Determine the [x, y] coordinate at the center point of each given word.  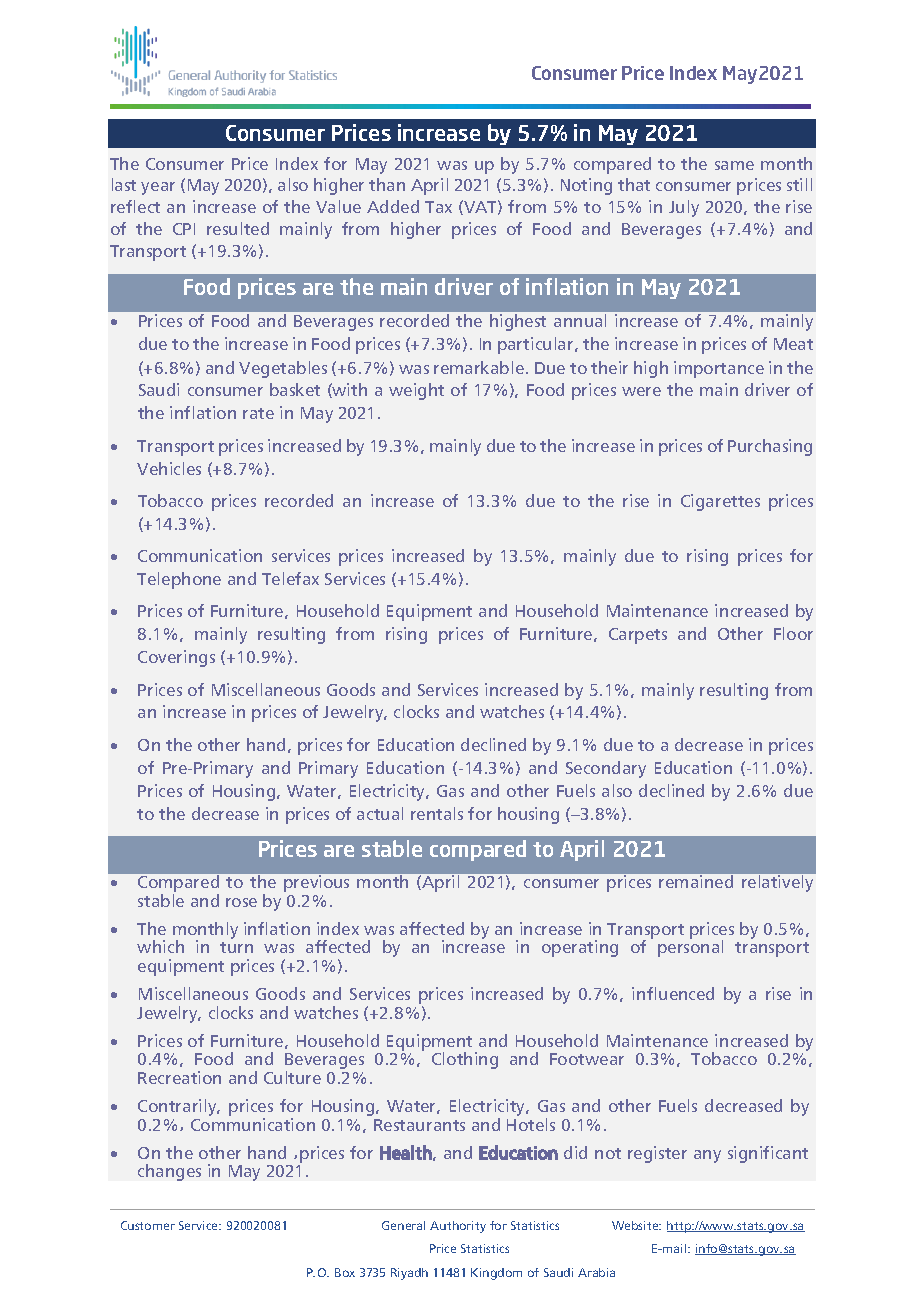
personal [690, 948]
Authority [458, 1227]
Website [636, 1225]
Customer [148, 1225]
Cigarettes [720, 502]
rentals [437, 813]
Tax [438, 207]
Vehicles [169, 468]
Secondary [606, 769]
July [684, 208]
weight [416, 391]
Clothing [465, 1060]
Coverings [176, 658]
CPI [184, 229]
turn [236, 947]
